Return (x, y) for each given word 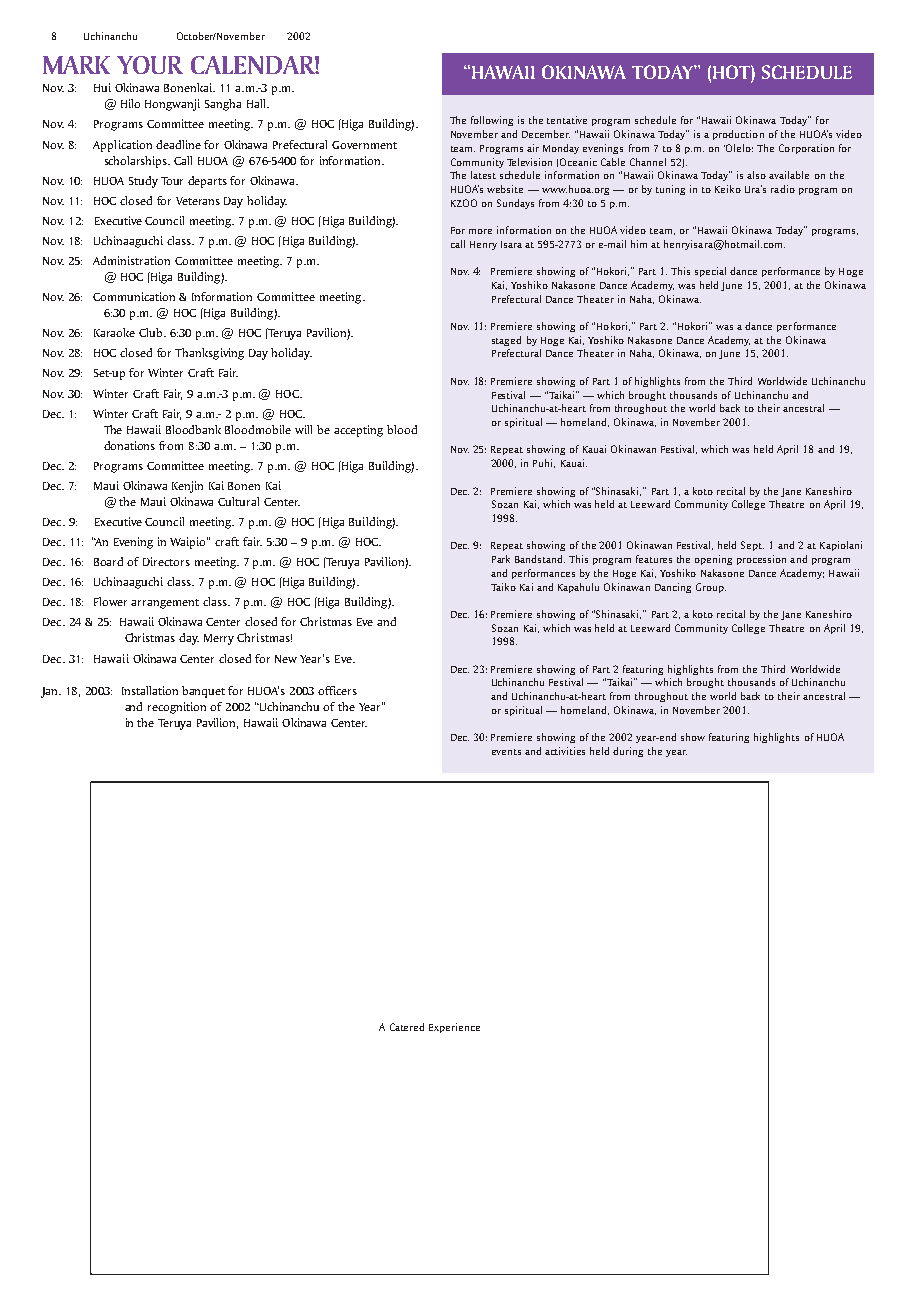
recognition (177, 708)
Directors (166, 561)
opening (713, 560)
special (710, 272)
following (492, 121)
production (738, 135)
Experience (454, 1028)
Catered (407, 1027)
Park (501, 559)
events (506, 752)
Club (152, 332)
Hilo (130, 103)
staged (506, 341)
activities (565, 751)
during (628, 752)
